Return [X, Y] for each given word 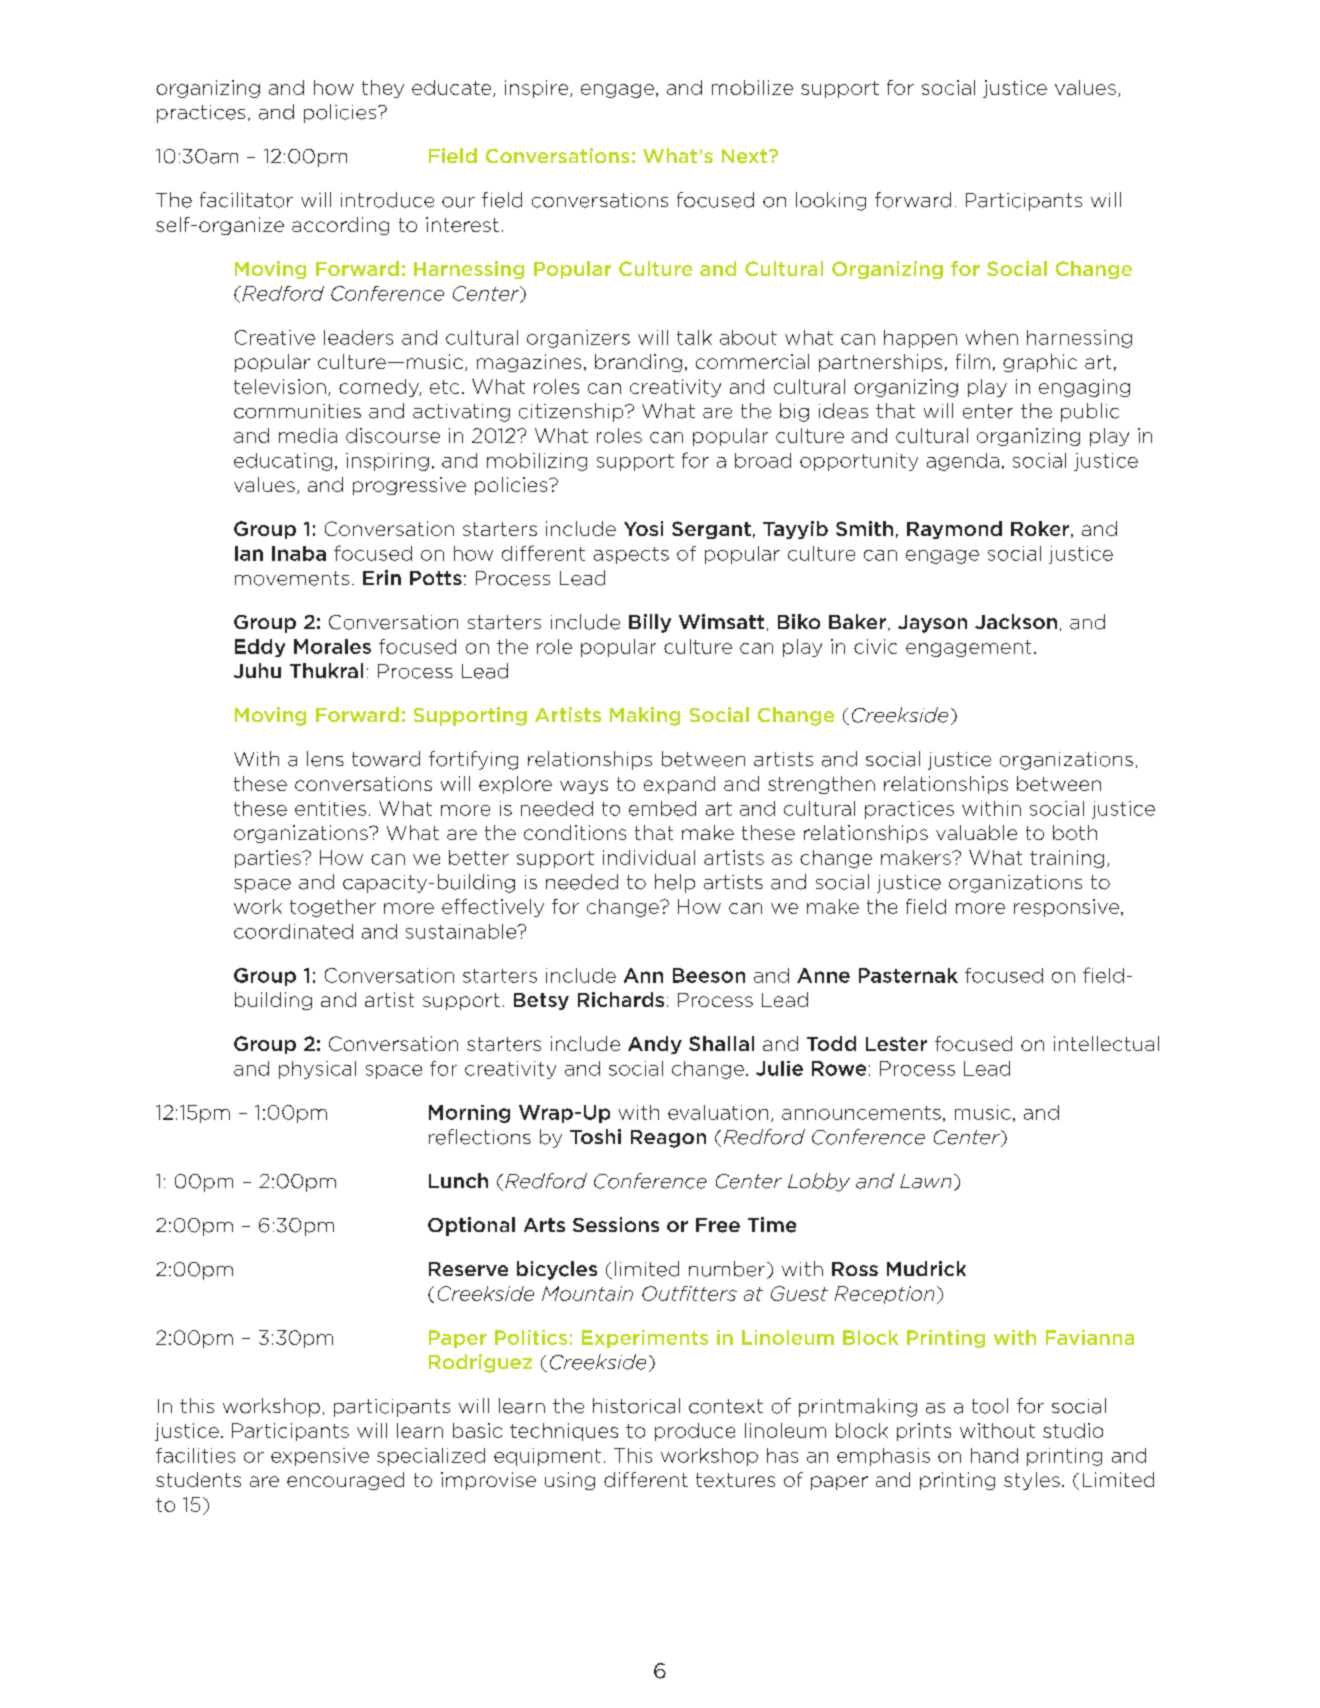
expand [679, 785]
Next [746, 156]
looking [831, 201]
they [383, 89]
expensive [320, 1457]
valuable [976, 832]
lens [325, 759]
